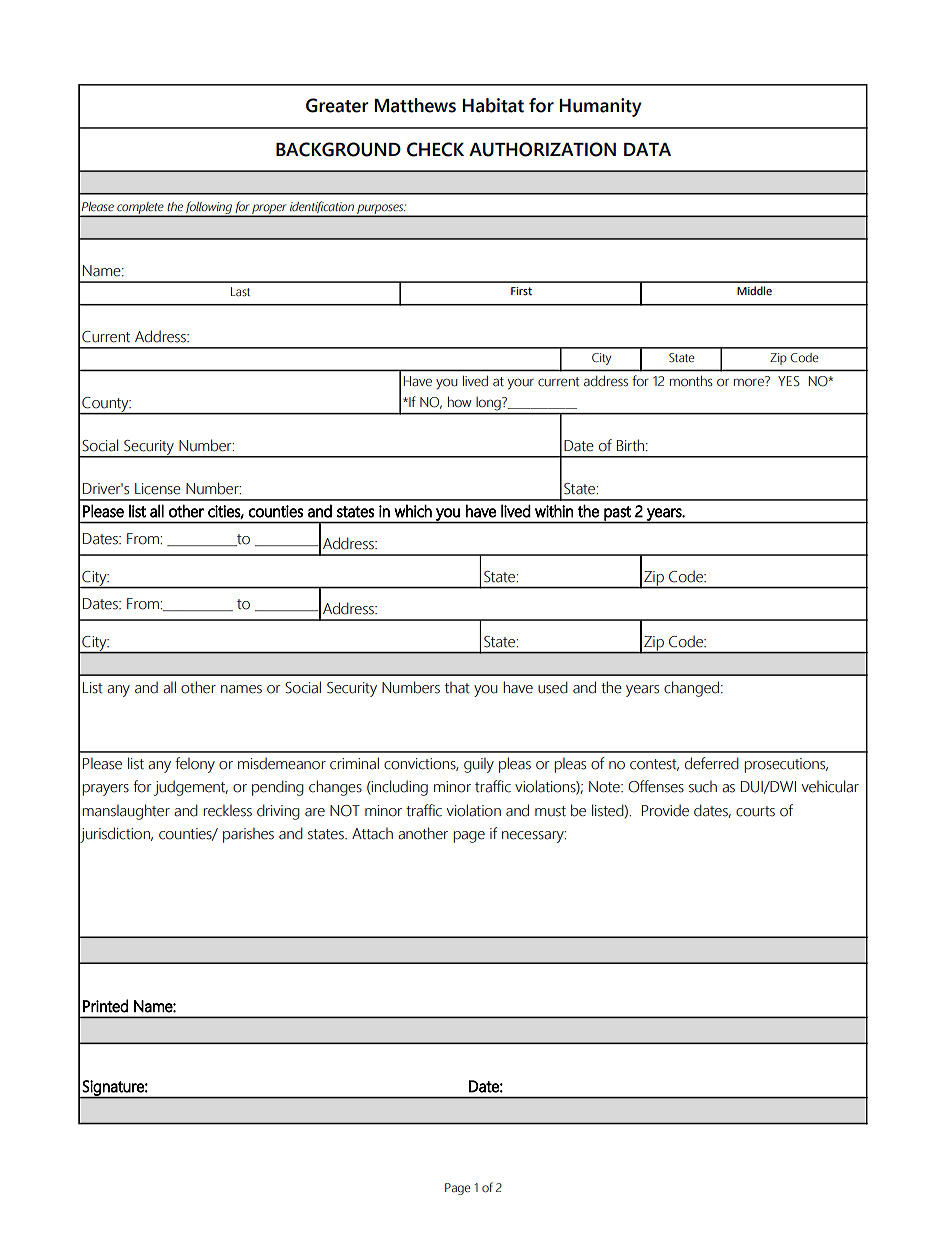  What do you see at coordinates (413, 511) in the screenshot?
I see `which` at bounding box center [413, 511].
